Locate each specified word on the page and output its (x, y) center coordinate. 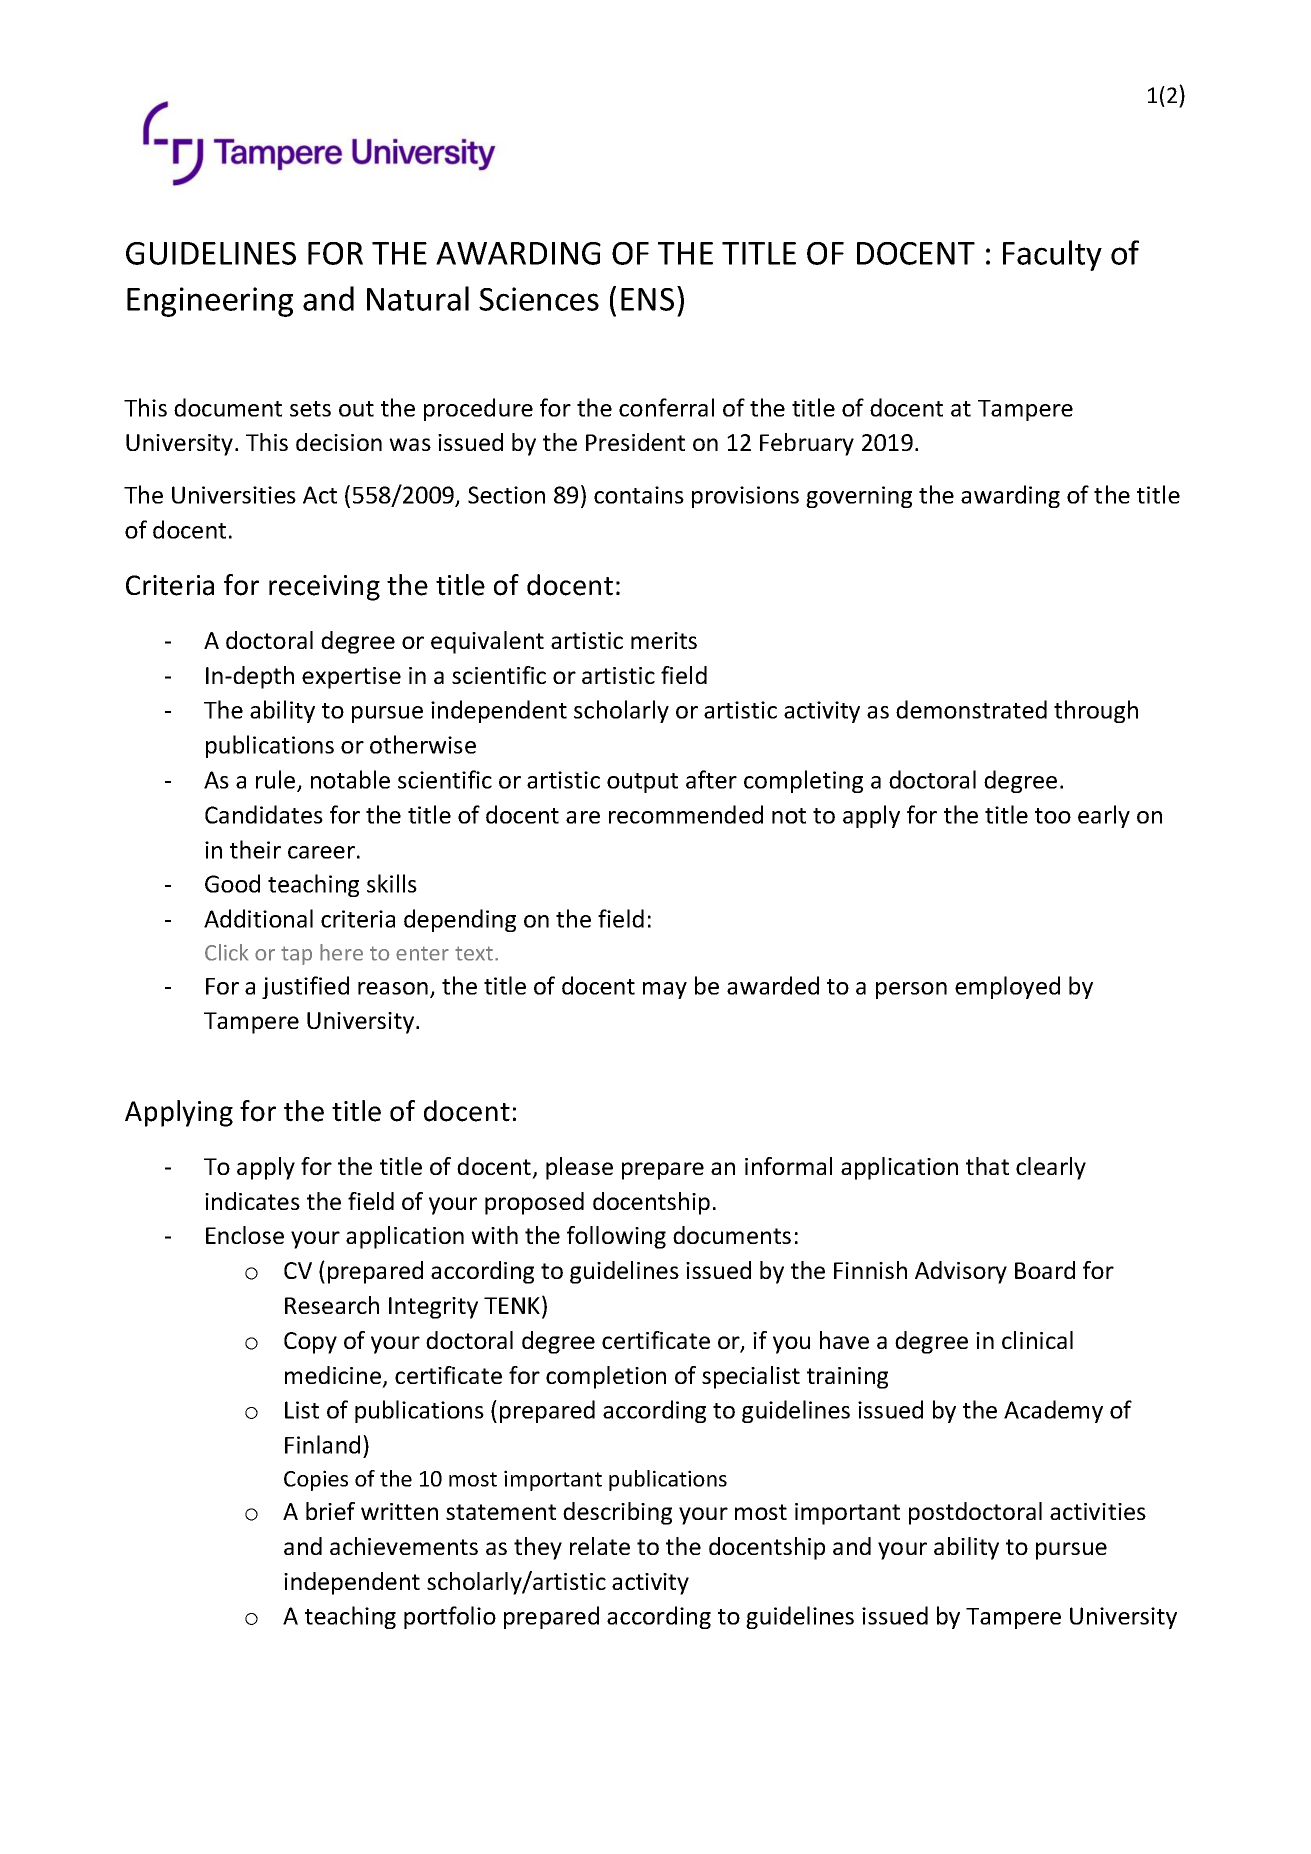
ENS (647, 299)
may (665, 990)
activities (1098, 1511)
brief (330, 1511)
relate (600, 1546)
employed (1007, 987)
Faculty (1052, 255)
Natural (418, 298)
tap (296, 955)
